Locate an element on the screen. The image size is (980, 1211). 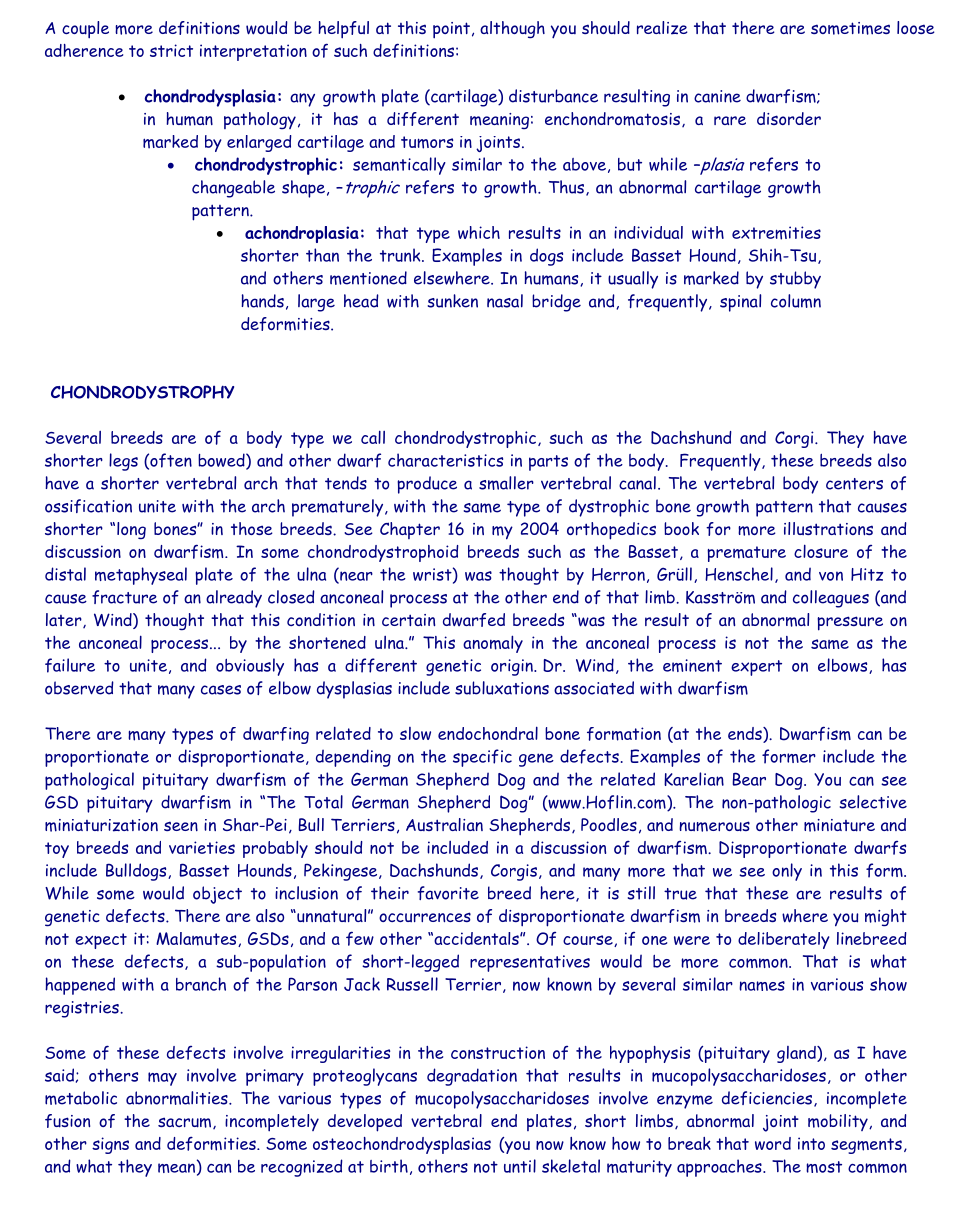
expert is located at coordinates (756, 668).
